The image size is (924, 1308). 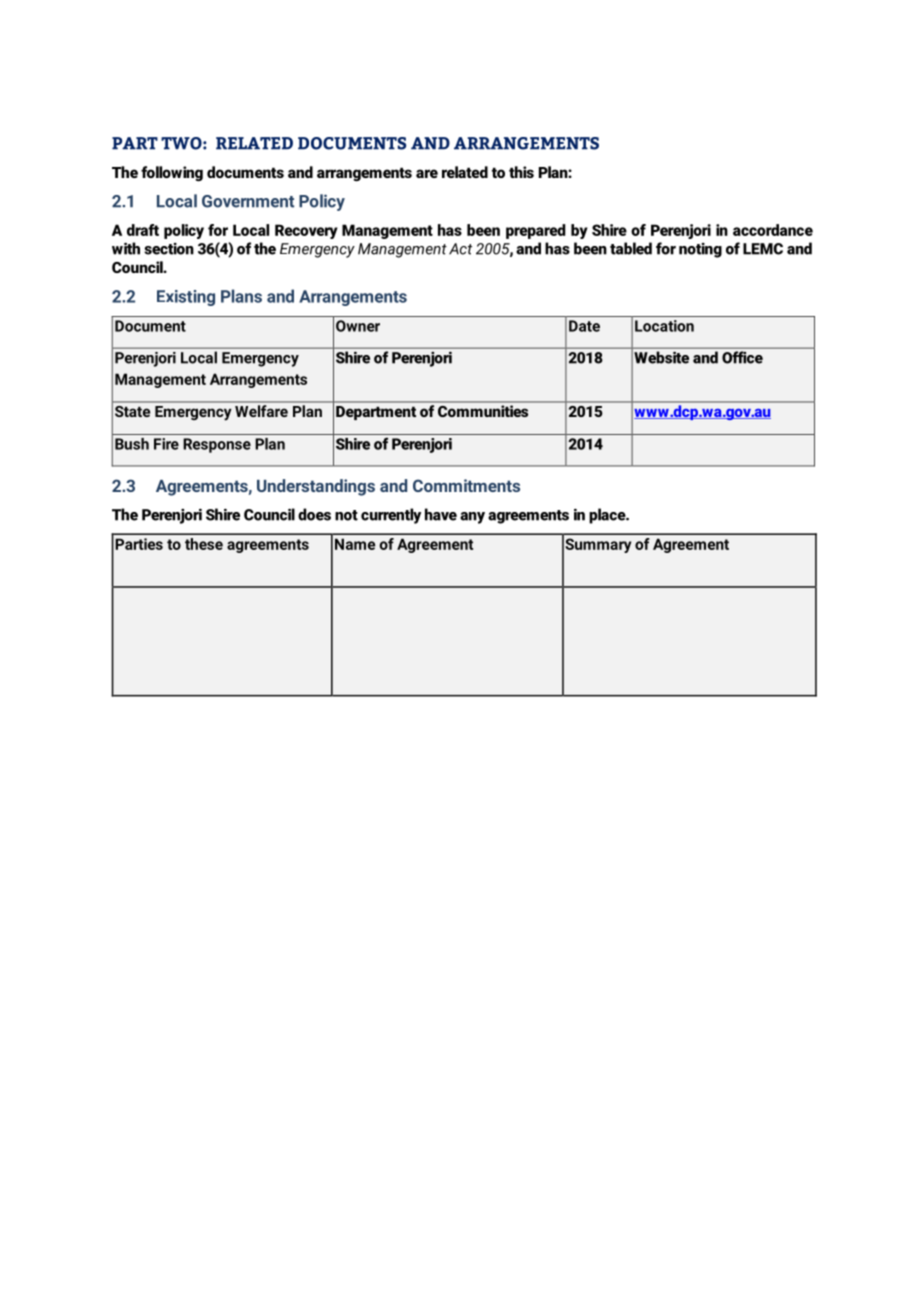 What do you see at coordinates (466, 485) in the document?
I see `Commitments` at bounding box center [466, 485].
